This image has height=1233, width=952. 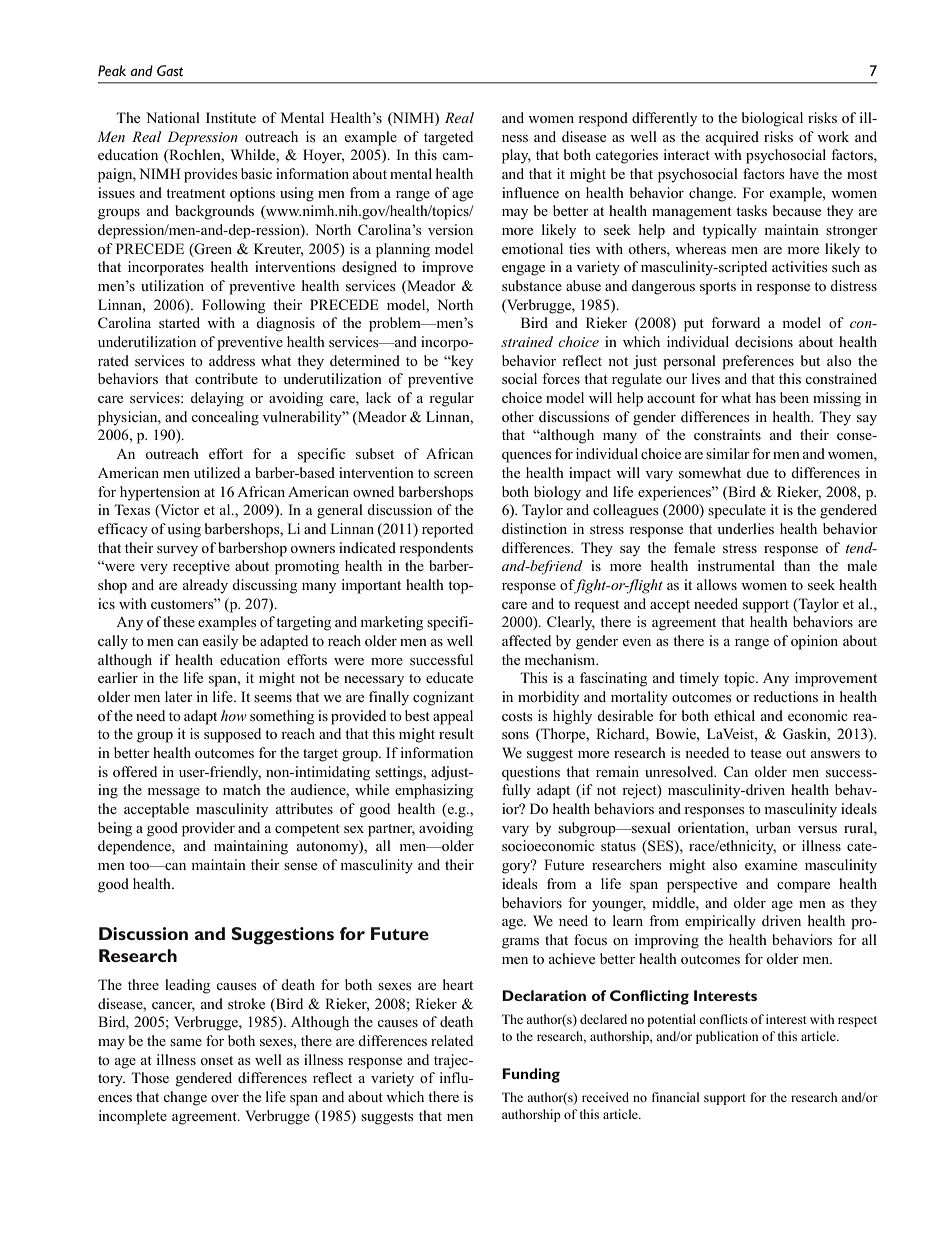 What do you see at coordinates (526, 640) in the image?
I see `affected` at bounding box center [526, 640].
